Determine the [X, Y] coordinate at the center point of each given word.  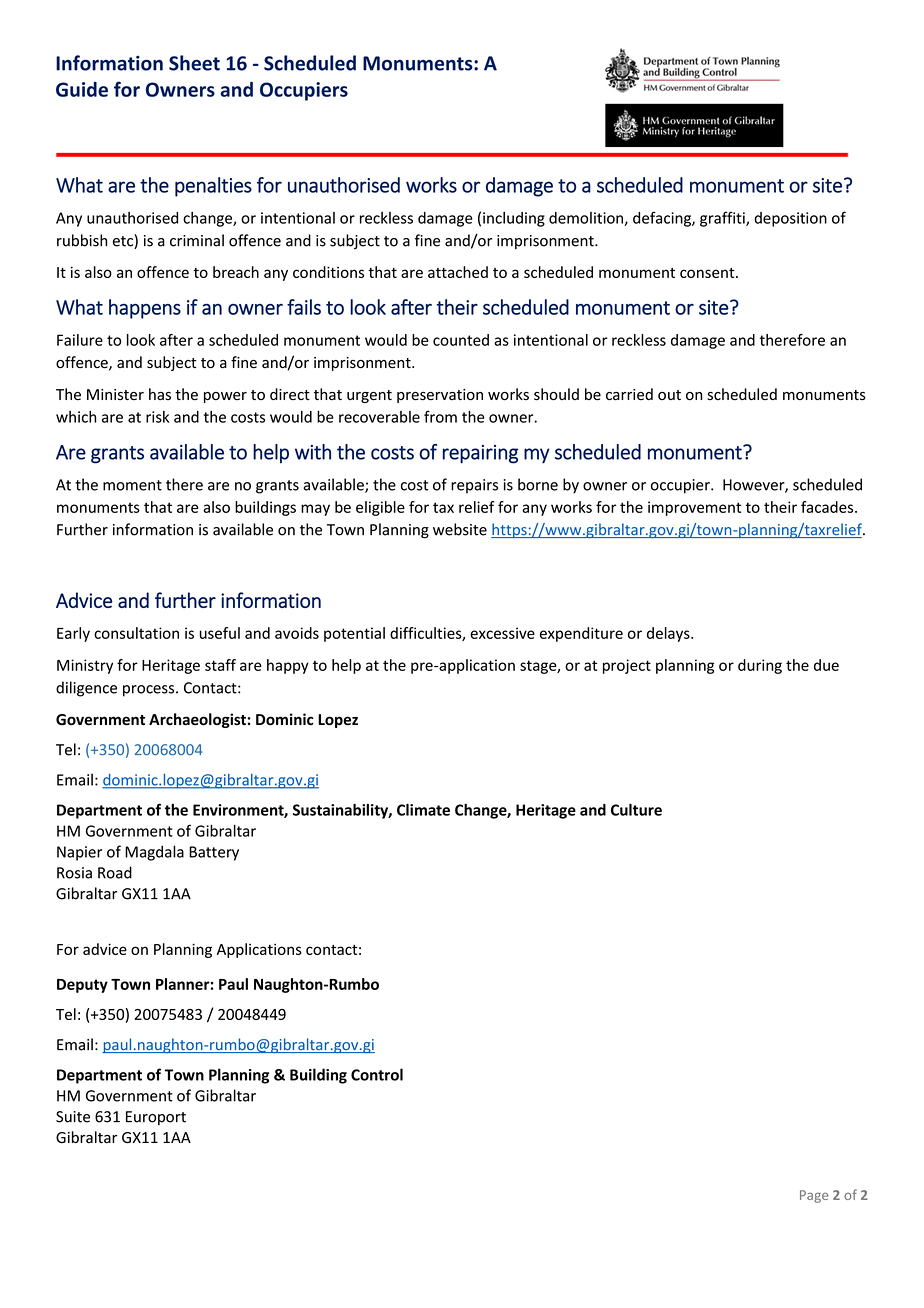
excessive [502, 633]
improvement [694, 508]
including [514, 219]
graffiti [723, 219]
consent [708, 273]
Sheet [194, 63]
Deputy [82, 986]
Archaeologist [197, 720]
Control [377, 1074]
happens [145, 309]
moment [132, 485]
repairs [474, 486]
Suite [73, 1117]
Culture [636, 810]
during [760, 666]
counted [461, 340]
